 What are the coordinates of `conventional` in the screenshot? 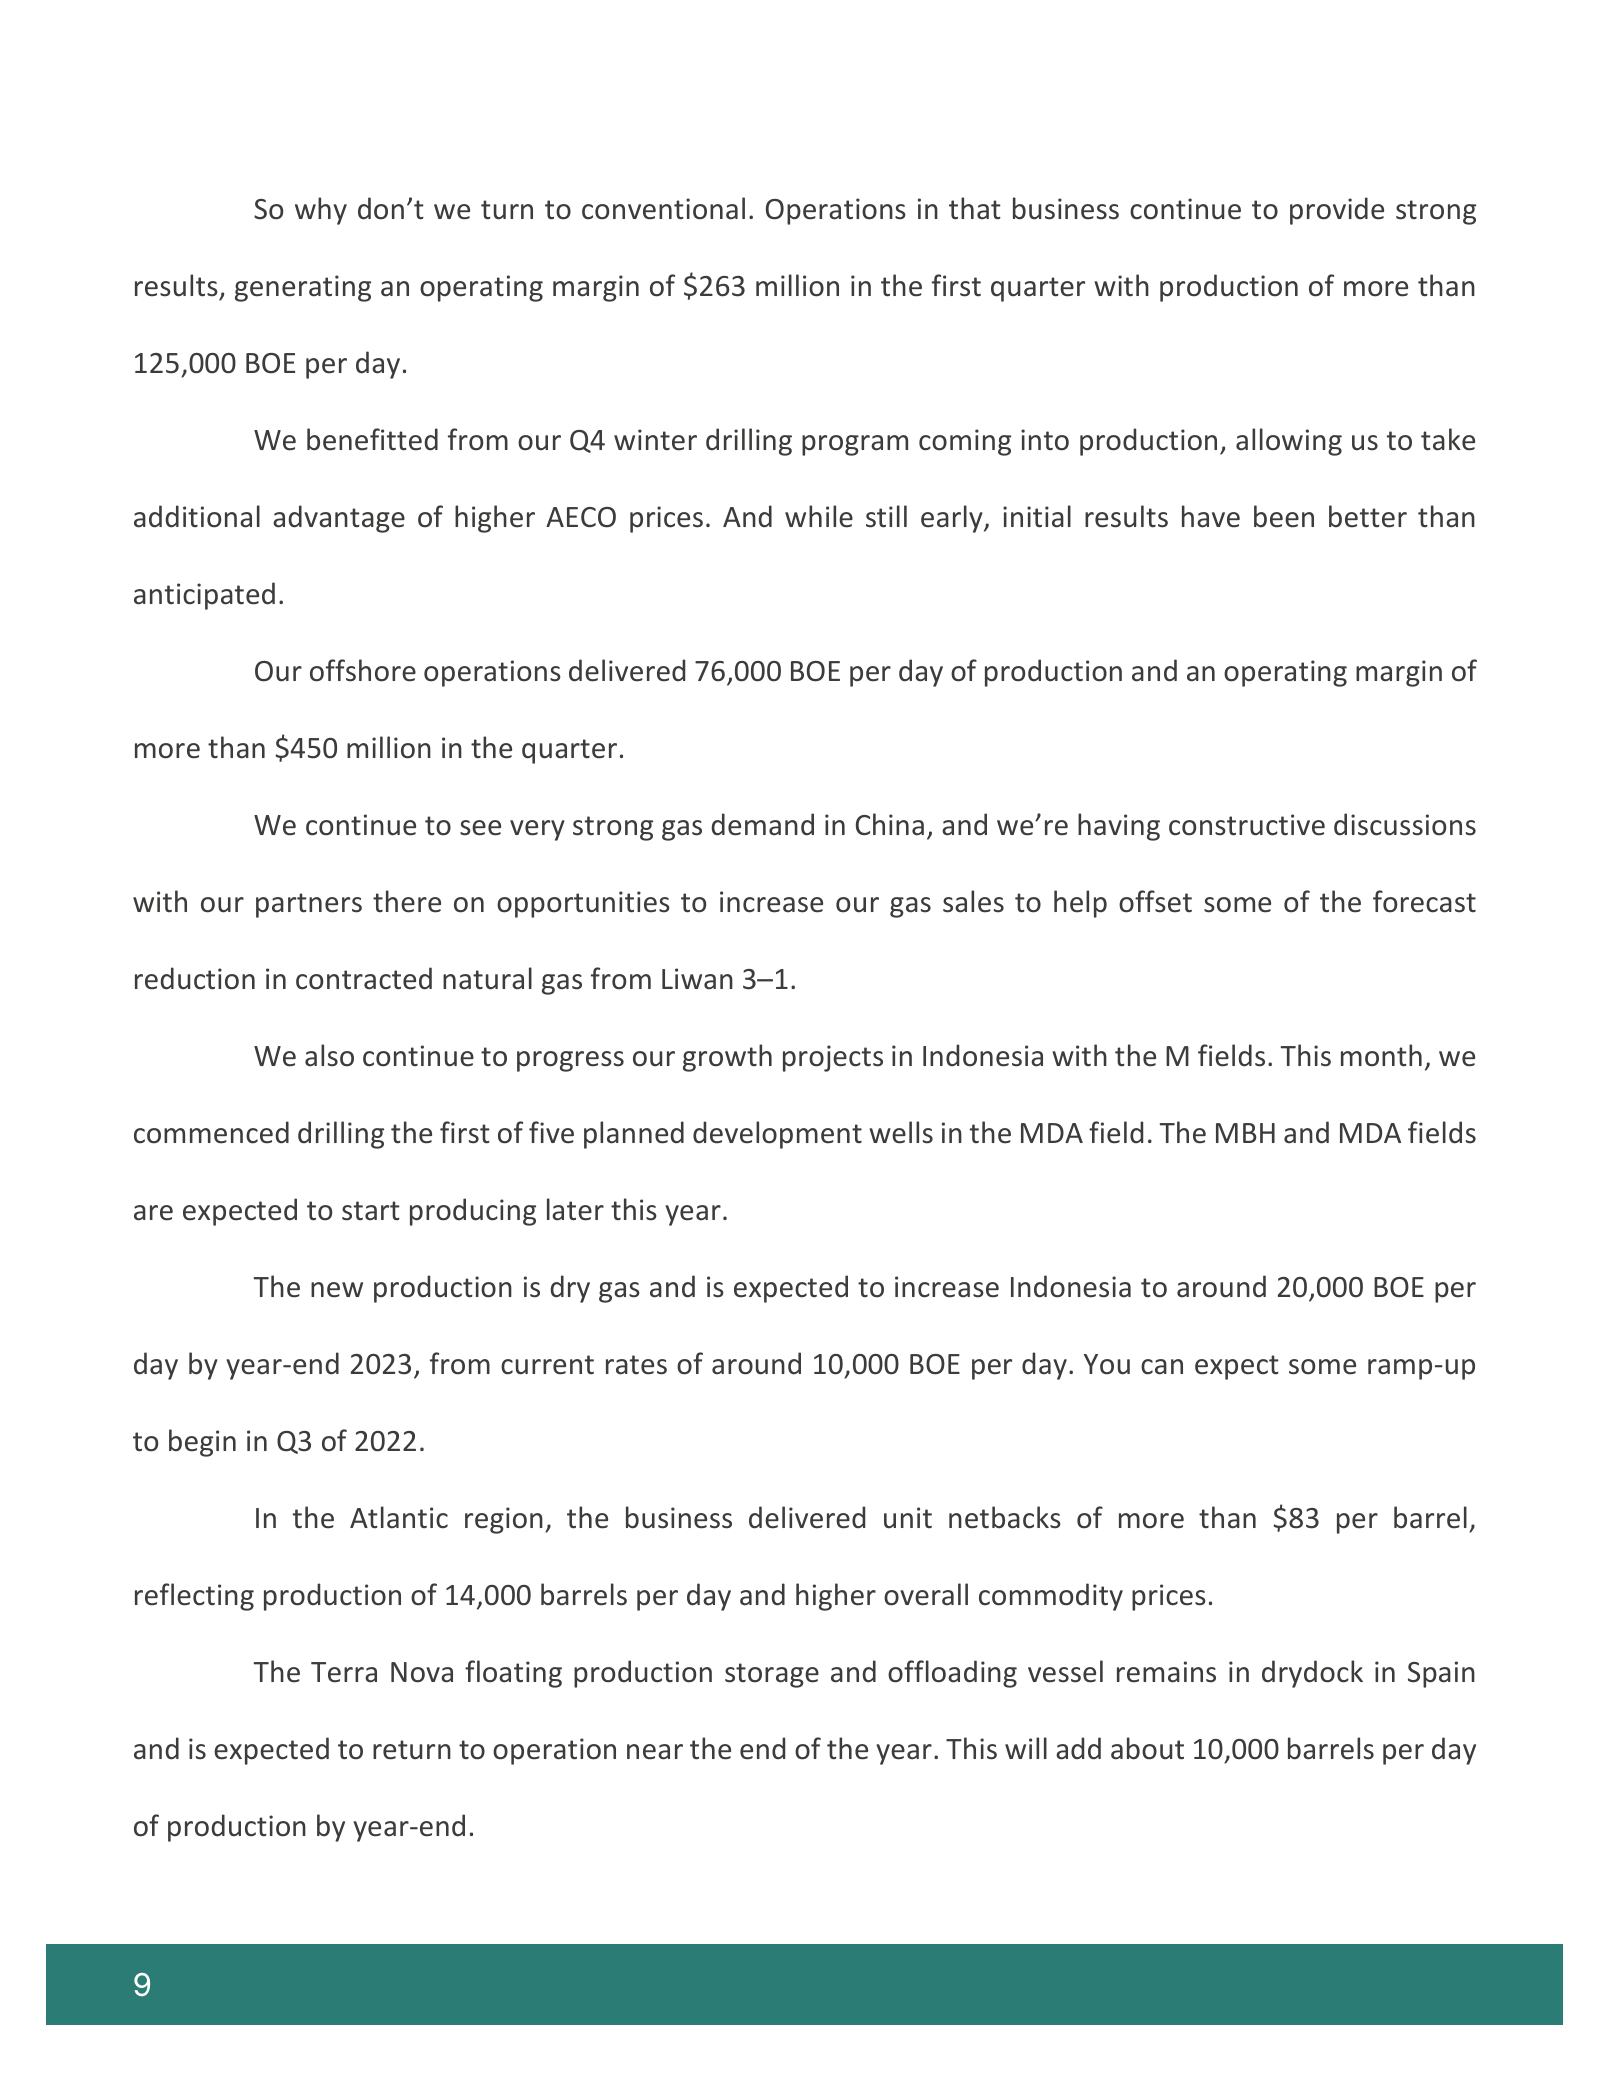 It's located at (663, 208).
